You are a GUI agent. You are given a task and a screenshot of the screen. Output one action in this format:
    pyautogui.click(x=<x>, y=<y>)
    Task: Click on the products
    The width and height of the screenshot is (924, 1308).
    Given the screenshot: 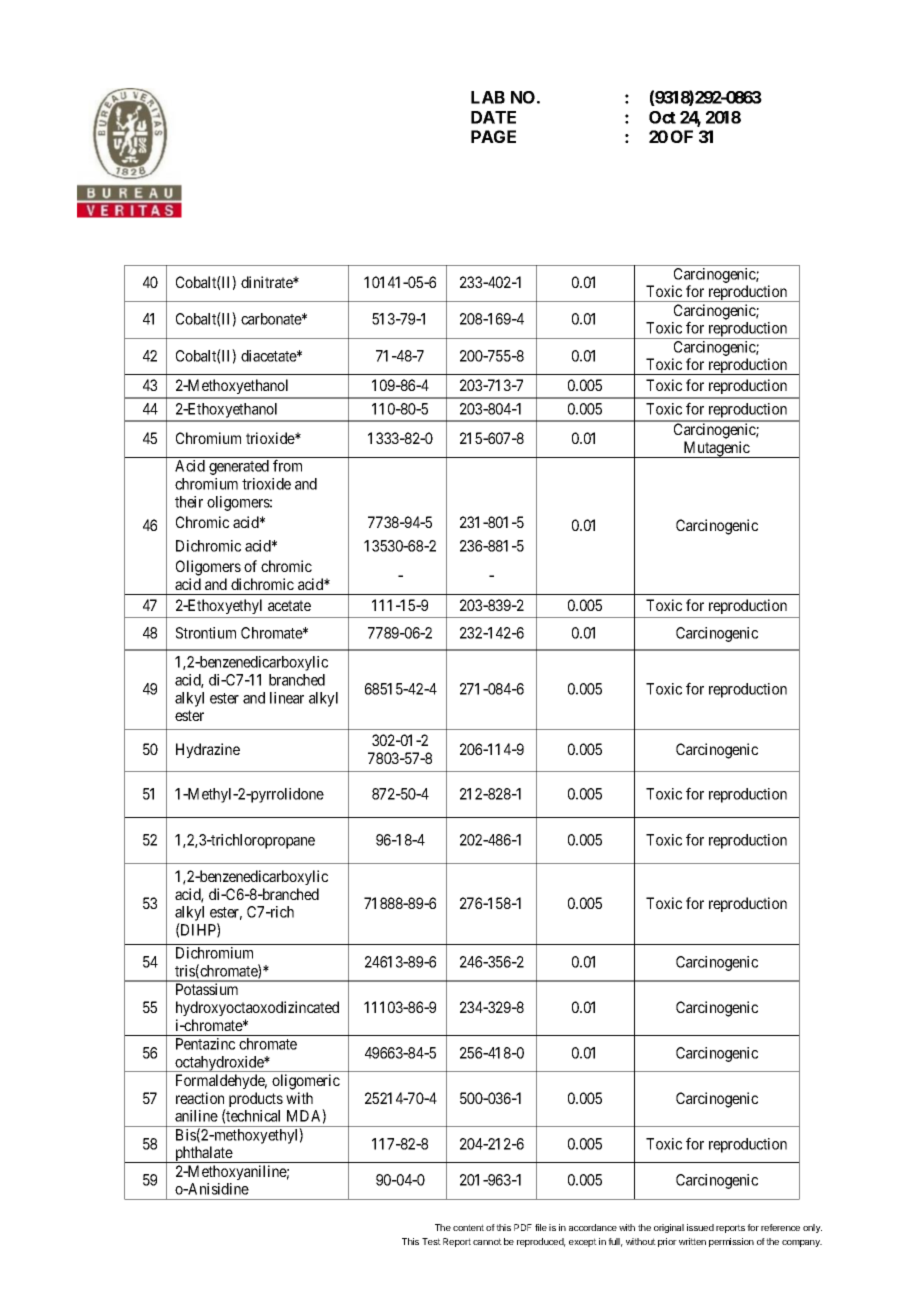 What is the action you would take?
    pyautogui.click(x=256, y=1099)
